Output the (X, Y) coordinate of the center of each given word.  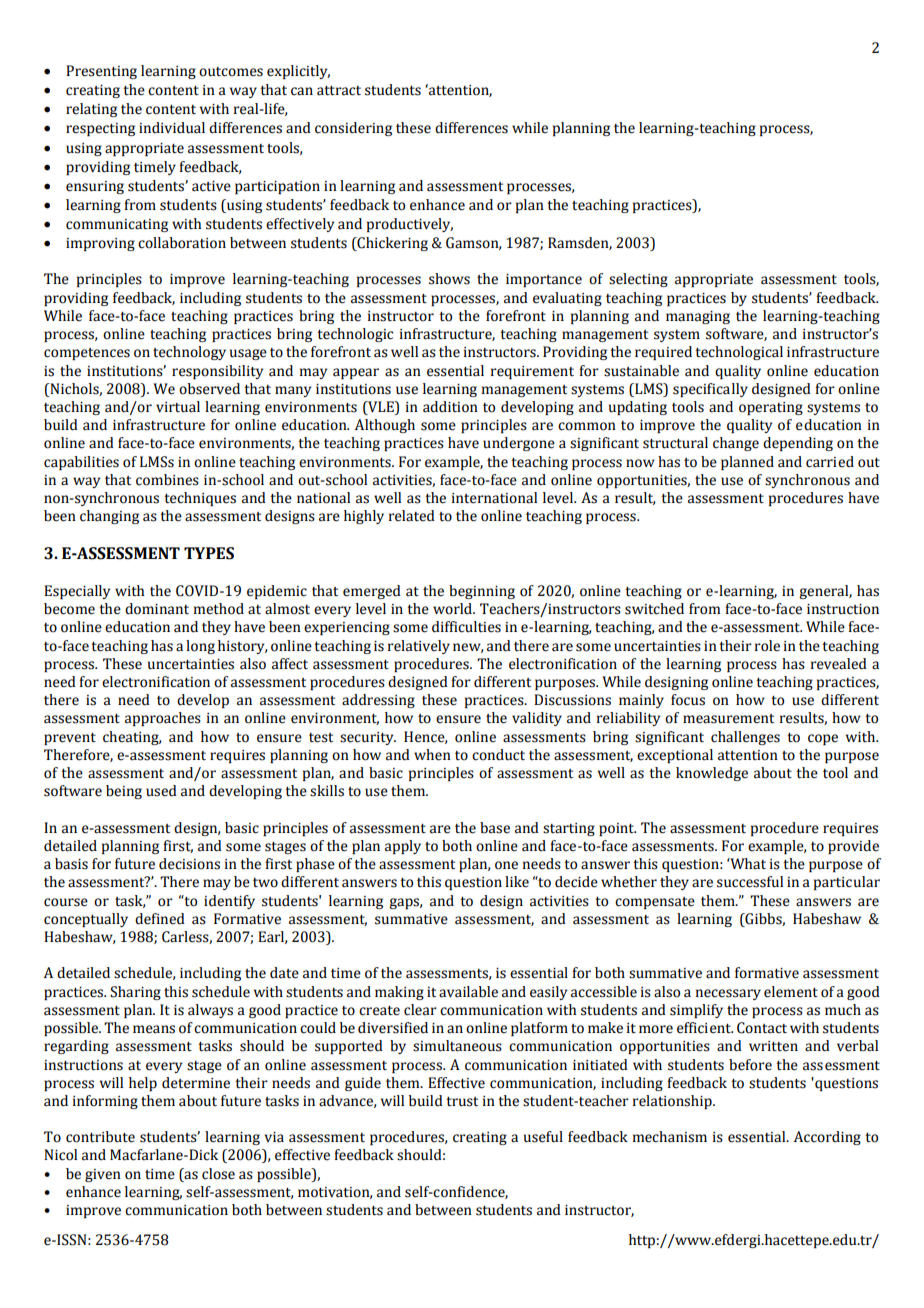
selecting (638, 280)
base (495, 828)
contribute (100, 1137)
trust (462, 1102)
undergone (519, 444)
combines (167, 480)
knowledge (712, 774)
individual (172, 128)
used (161, 791)
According (827, 1138)
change (736, 444)
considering (353, 129)
